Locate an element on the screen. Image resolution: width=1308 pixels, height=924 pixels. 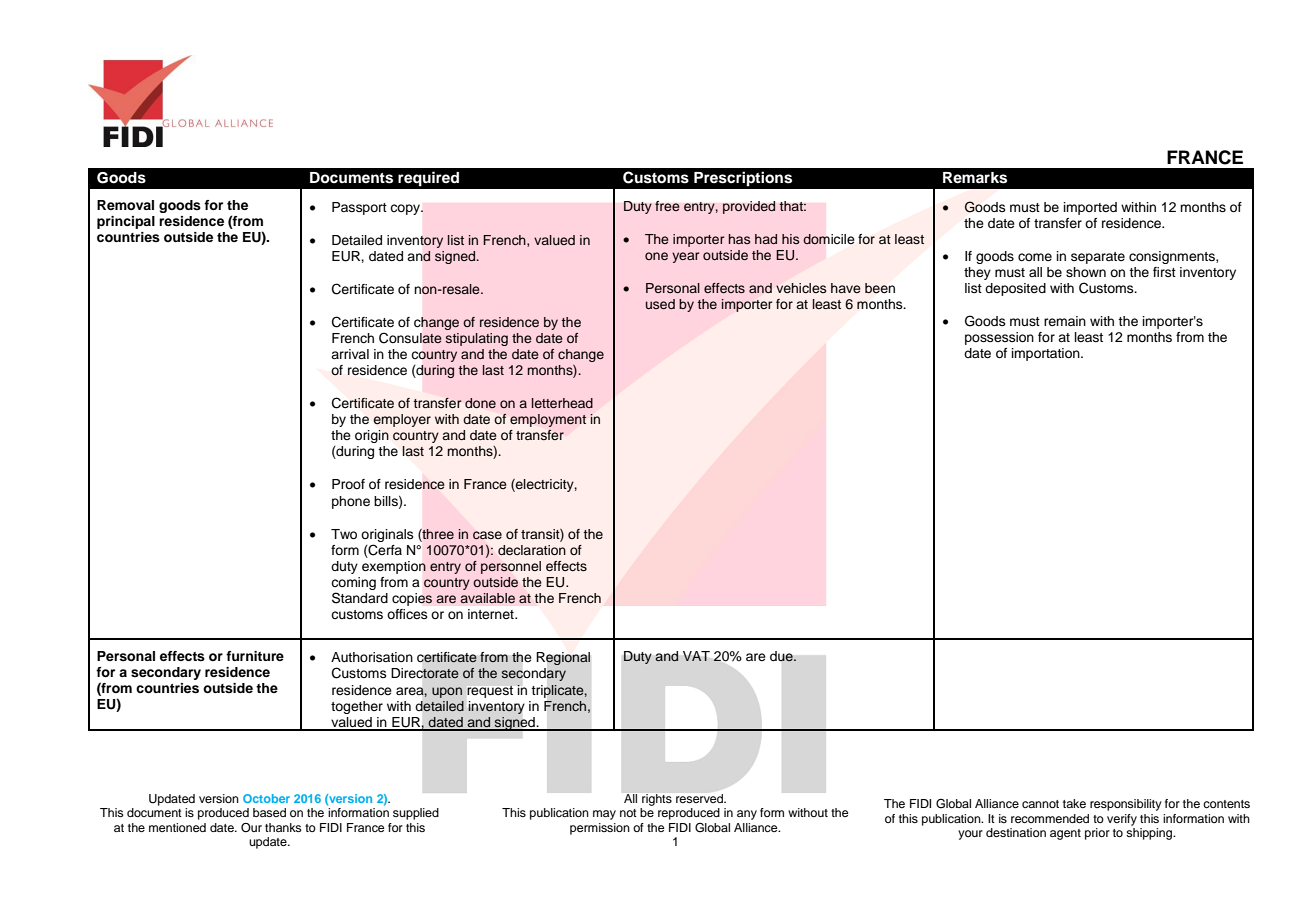
phone is located at coordinates (351, 502).
